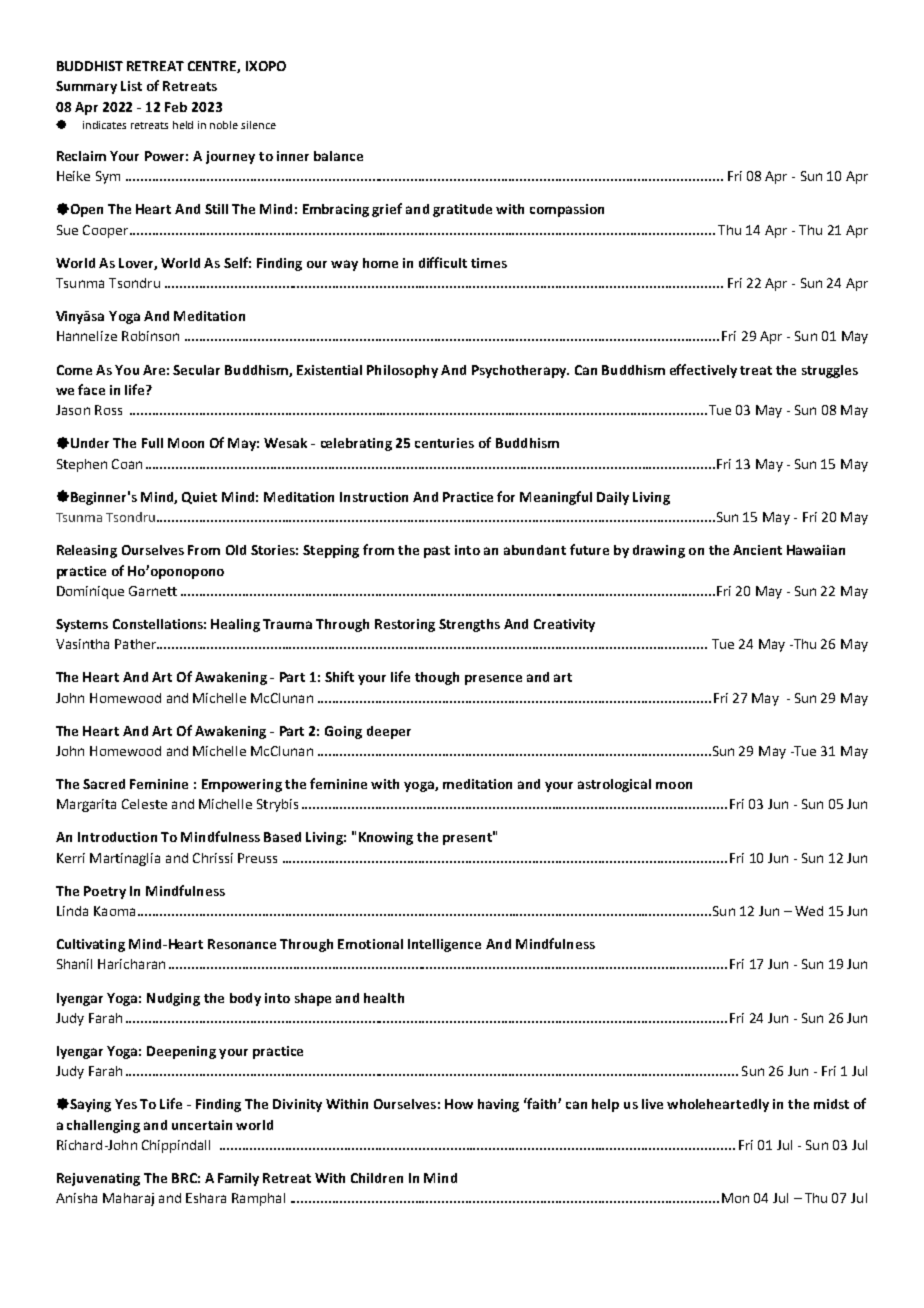  I want to click on Celeste, so click(144, 804).
